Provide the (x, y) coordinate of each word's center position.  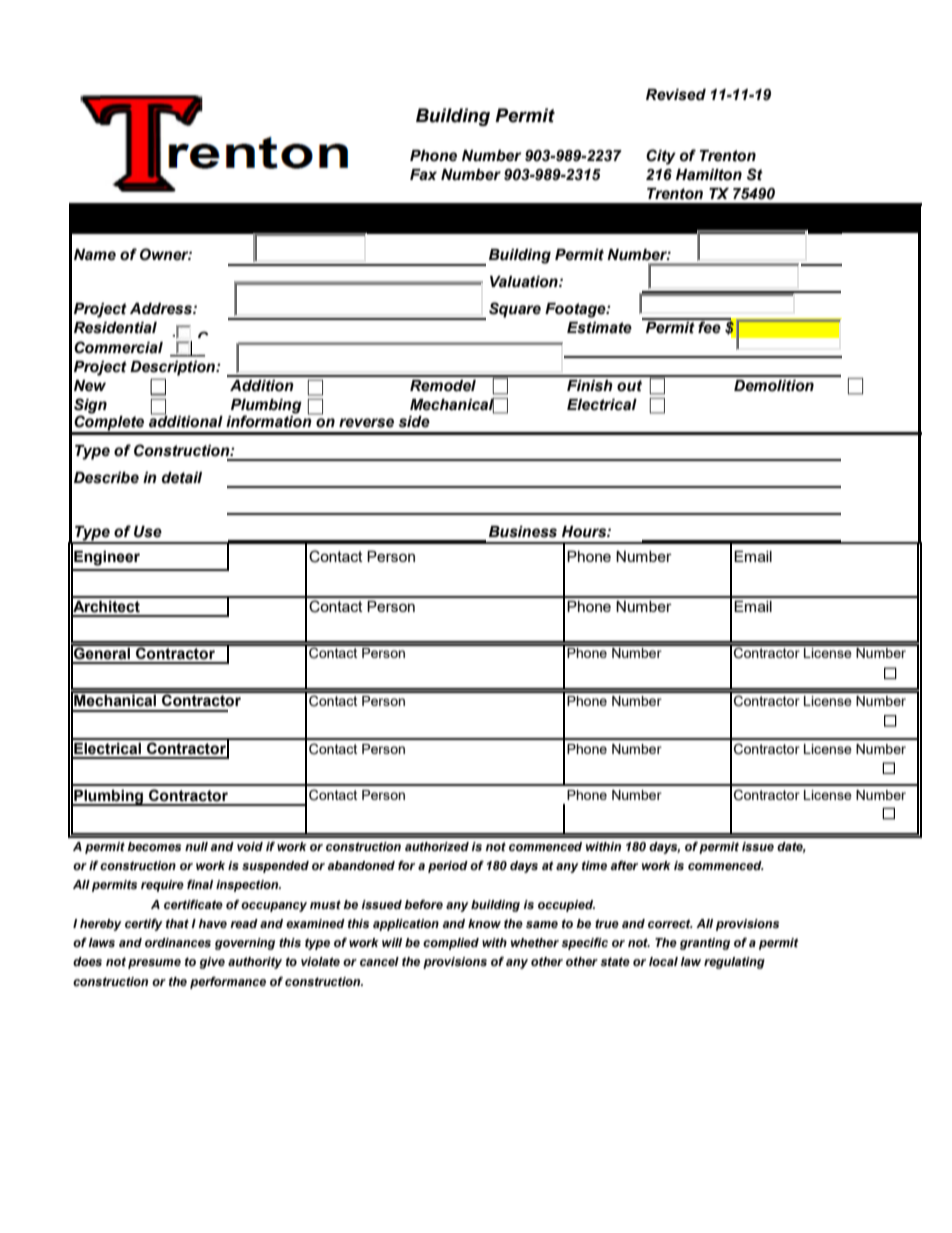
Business (523, 532)
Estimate (599, 328)
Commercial (118, 347)
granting (705, 944)
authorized (437, 846)
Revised (676, 95)
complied (451, 944)
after (624, 865)
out (629, 386)
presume (154, 964)
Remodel (443, 386)
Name (95, 255)
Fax (423, 174)
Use (148, 532)
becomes (154, 847)
